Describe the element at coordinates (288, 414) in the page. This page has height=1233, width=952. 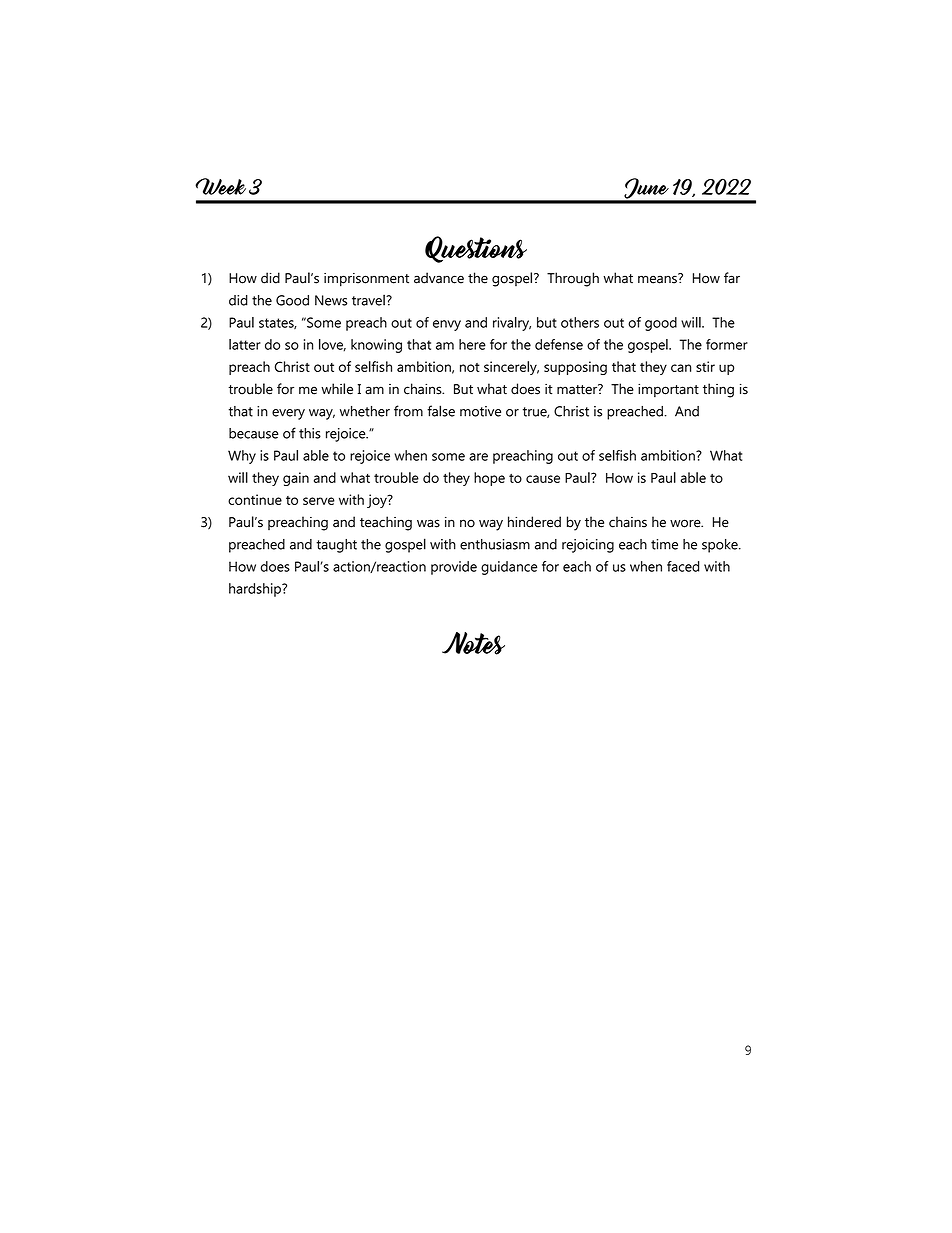
I see `every` at that location.
